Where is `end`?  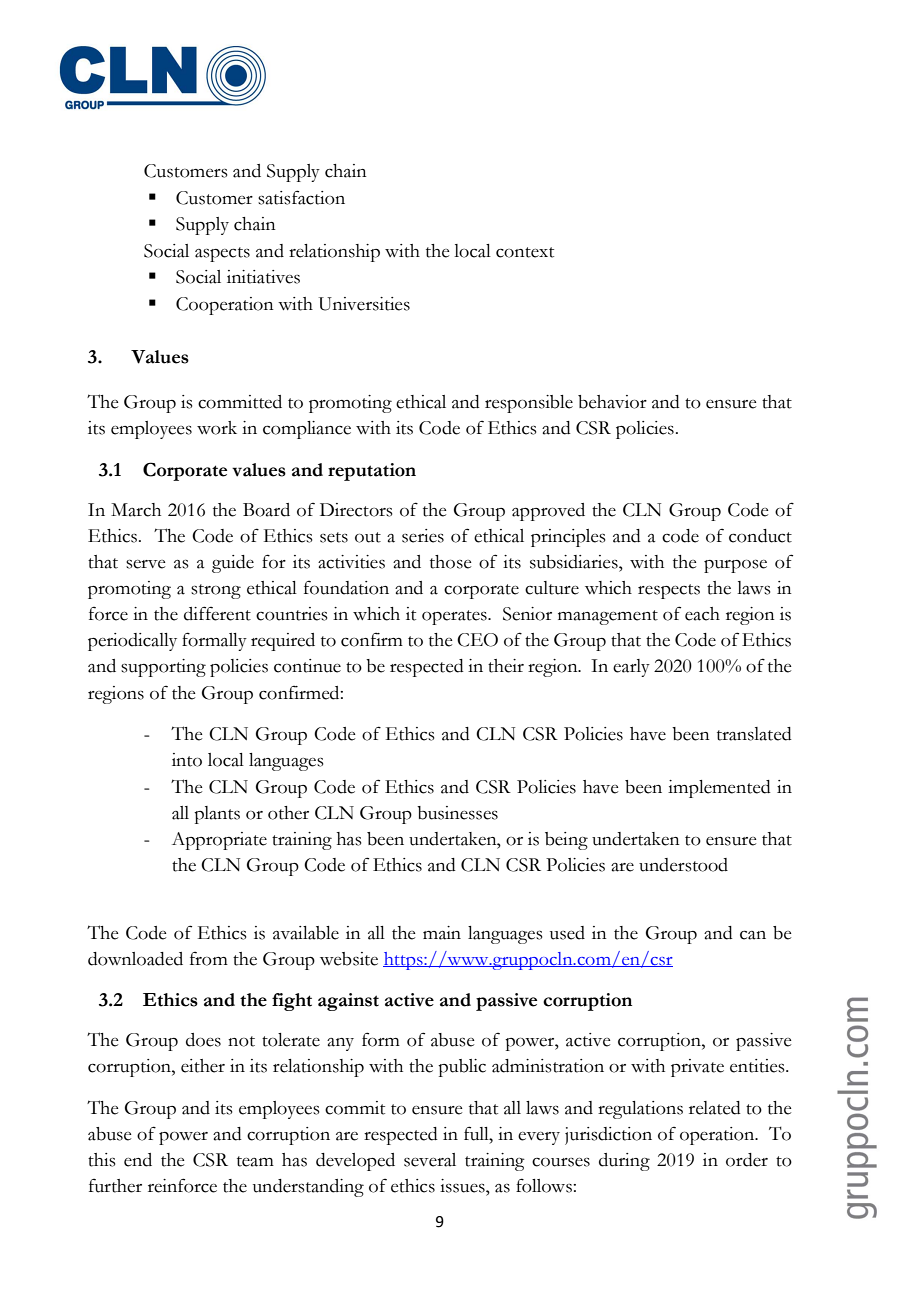
end is located at coordinates (138, 1160).
